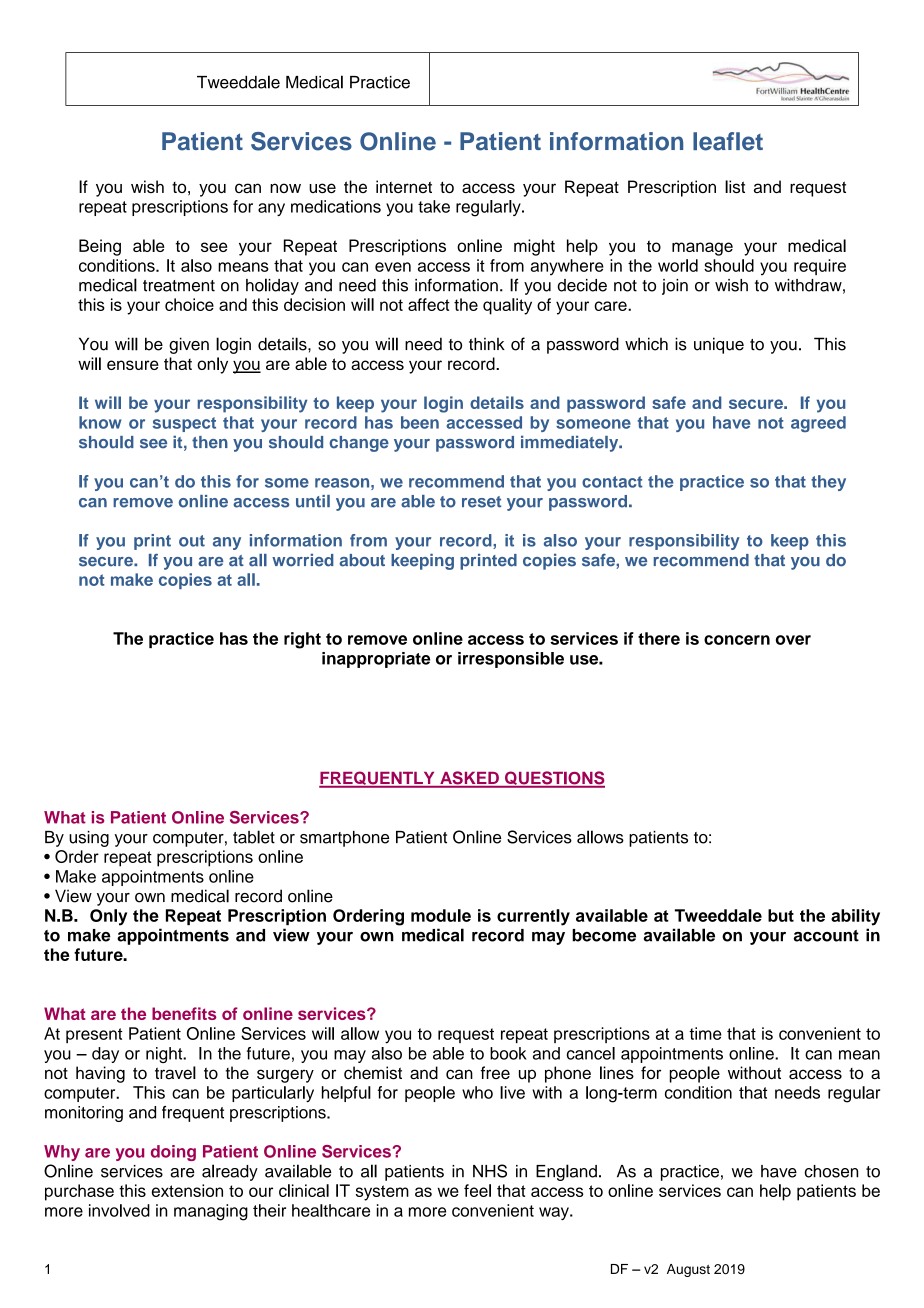 This screenshot has width=924, height=1308. What do you see at coordinates (100, 247) in the screenshot?
I see `Being` at bounding box center [100, 247].
